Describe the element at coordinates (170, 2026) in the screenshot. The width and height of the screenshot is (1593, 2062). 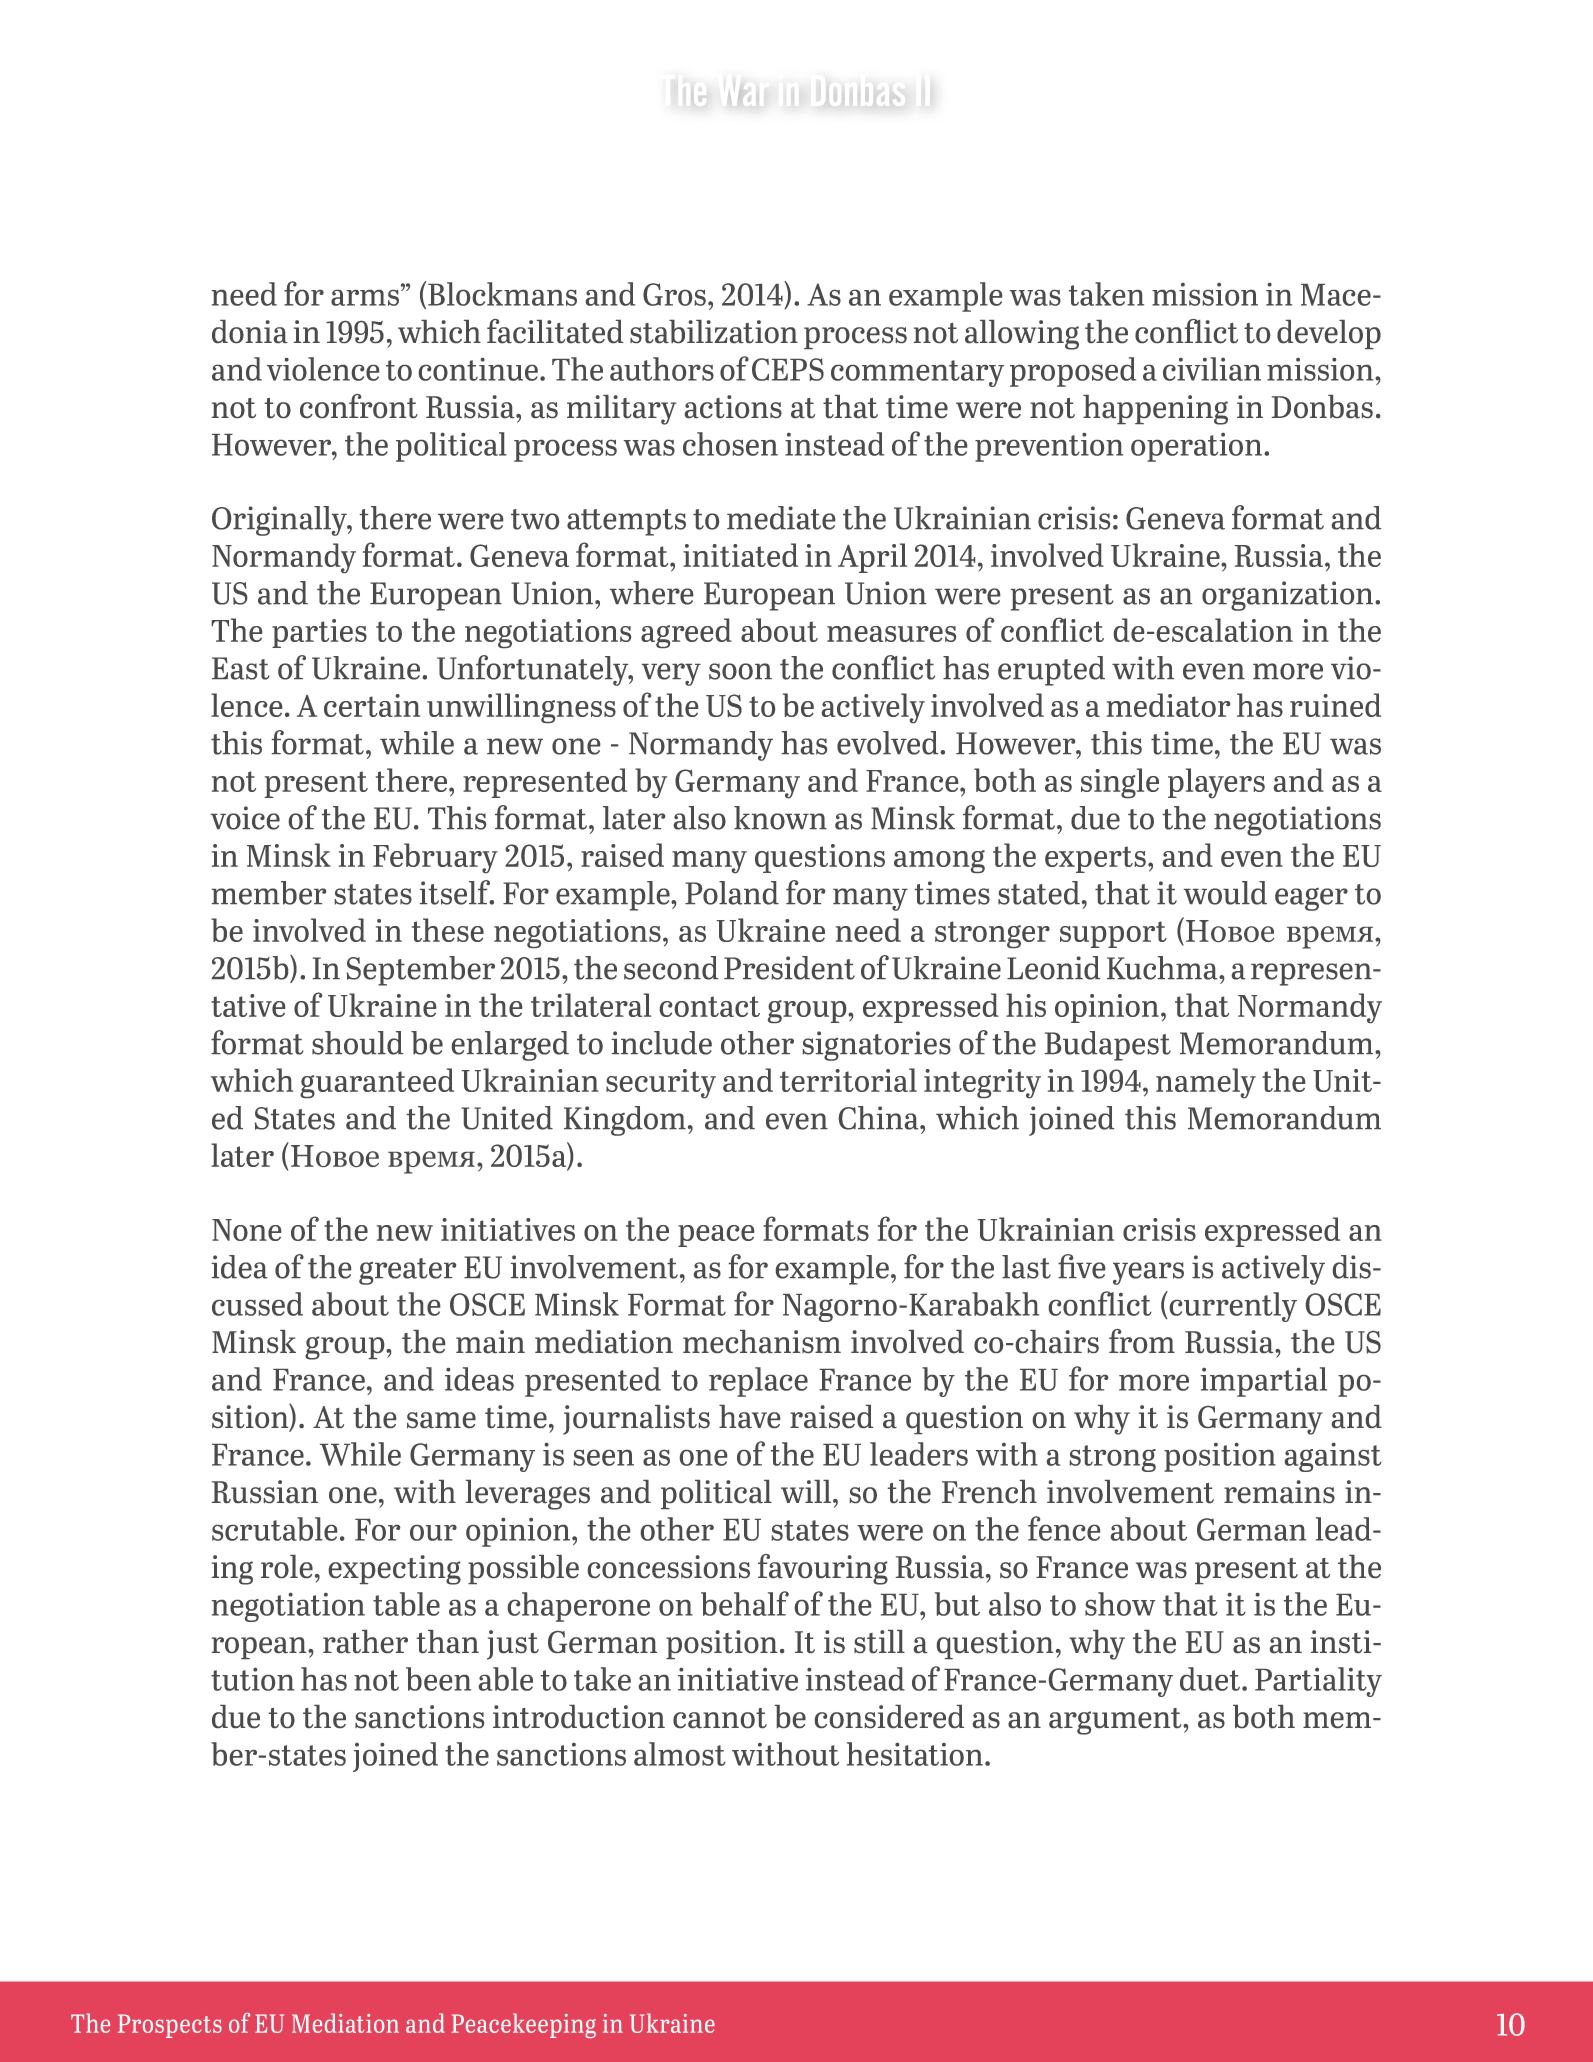
I see `Prospects` at that location.
